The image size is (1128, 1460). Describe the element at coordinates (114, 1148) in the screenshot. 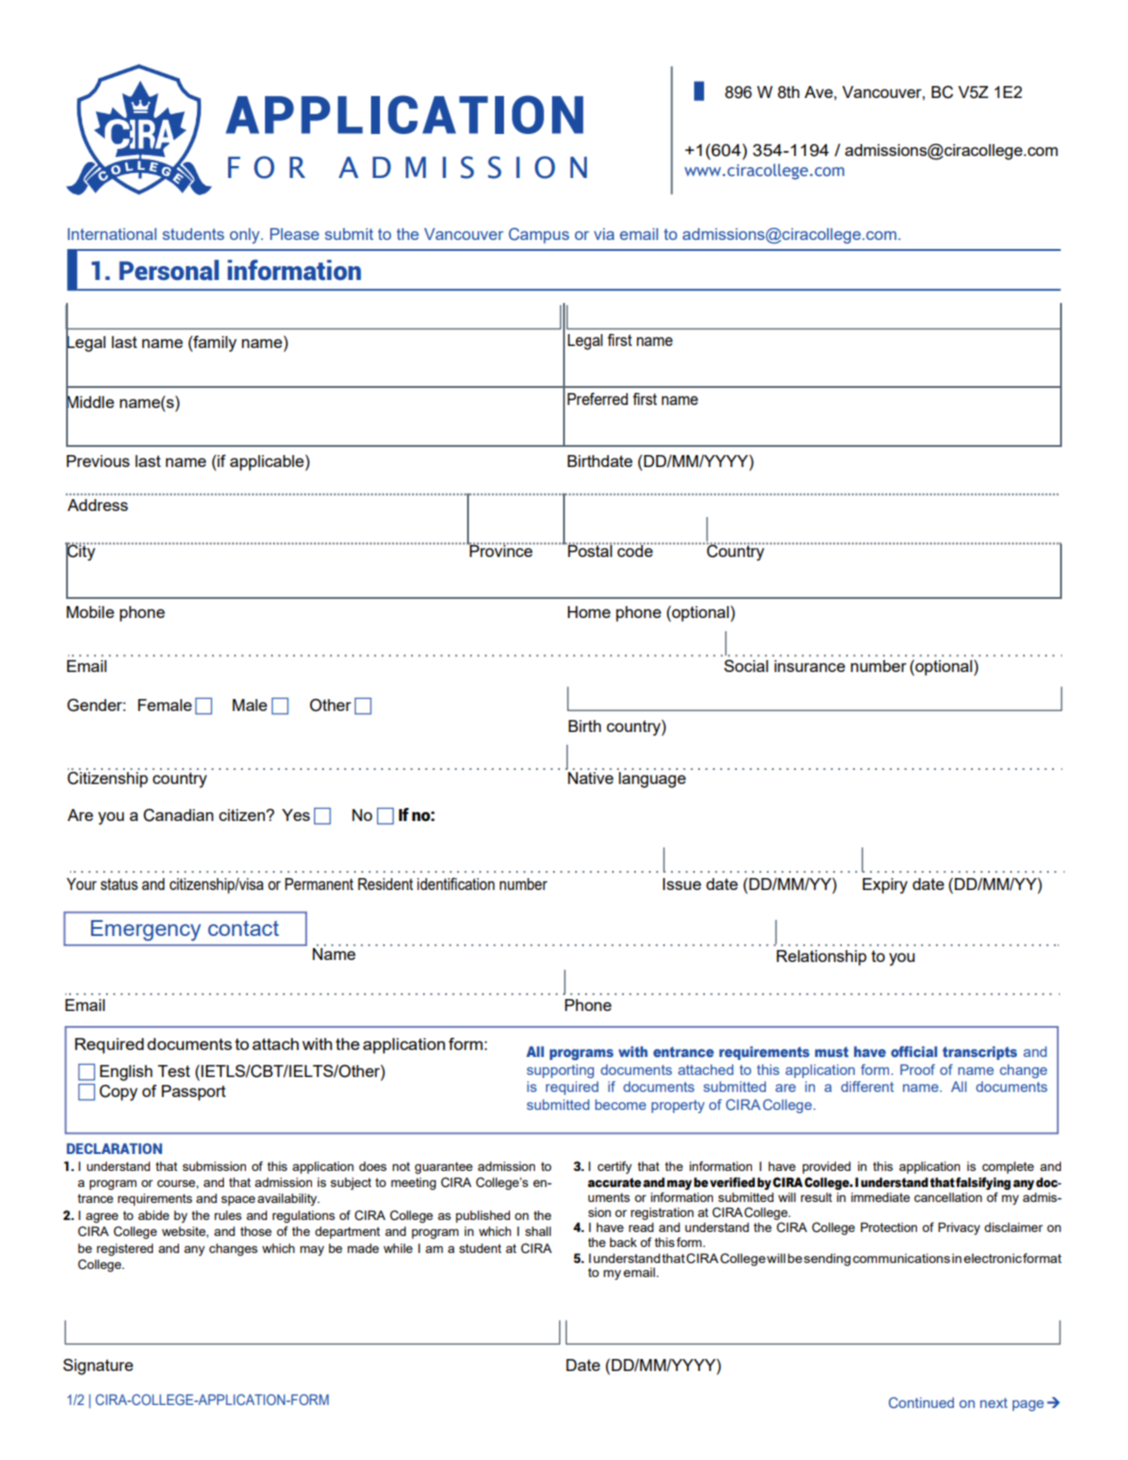

I see `DECLARATION` at that location.
